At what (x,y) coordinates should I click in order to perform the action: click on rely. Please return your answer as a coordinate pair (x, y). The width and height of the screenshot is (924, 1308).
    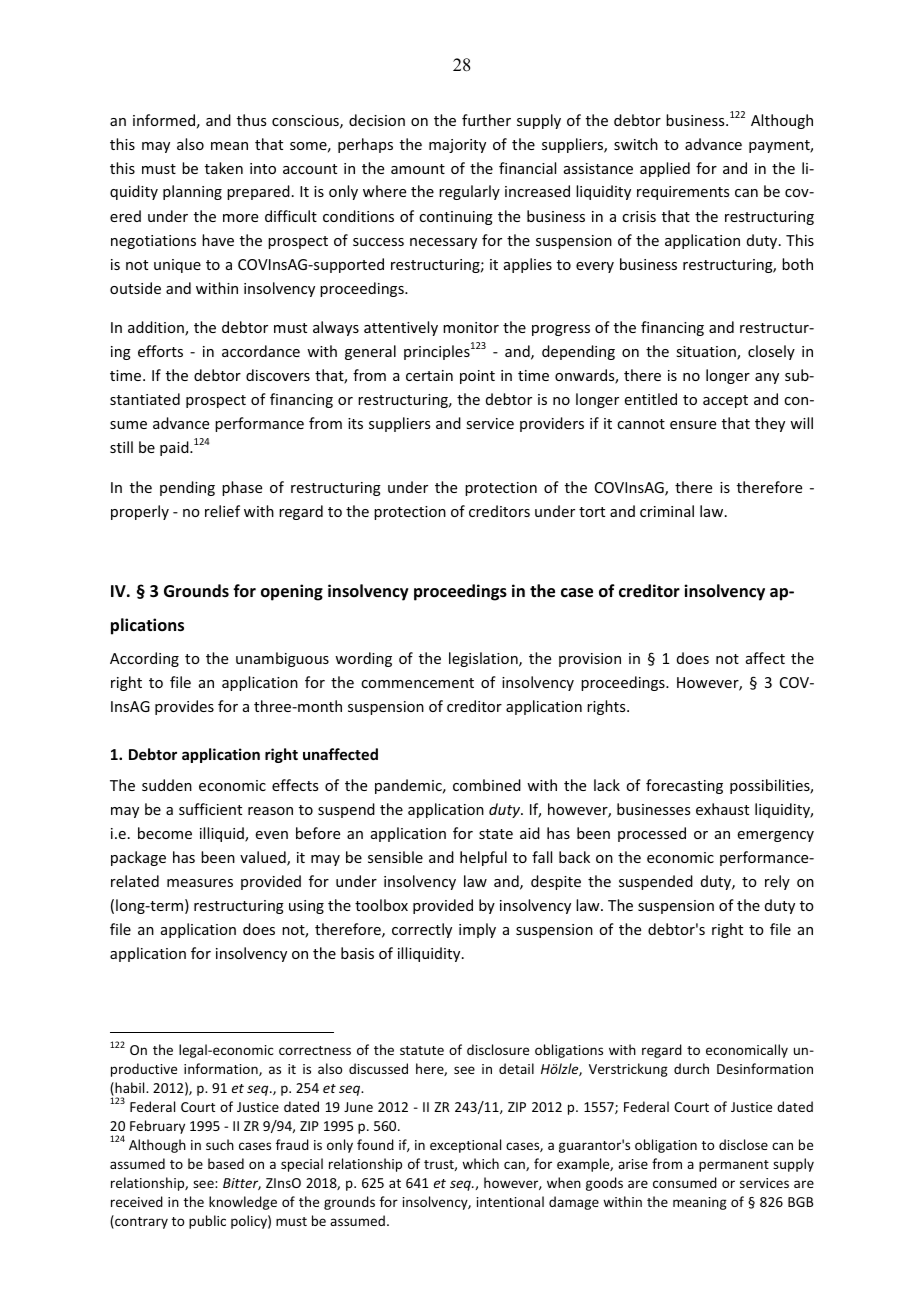
    Looking at the image, I should click on (777, 882).
